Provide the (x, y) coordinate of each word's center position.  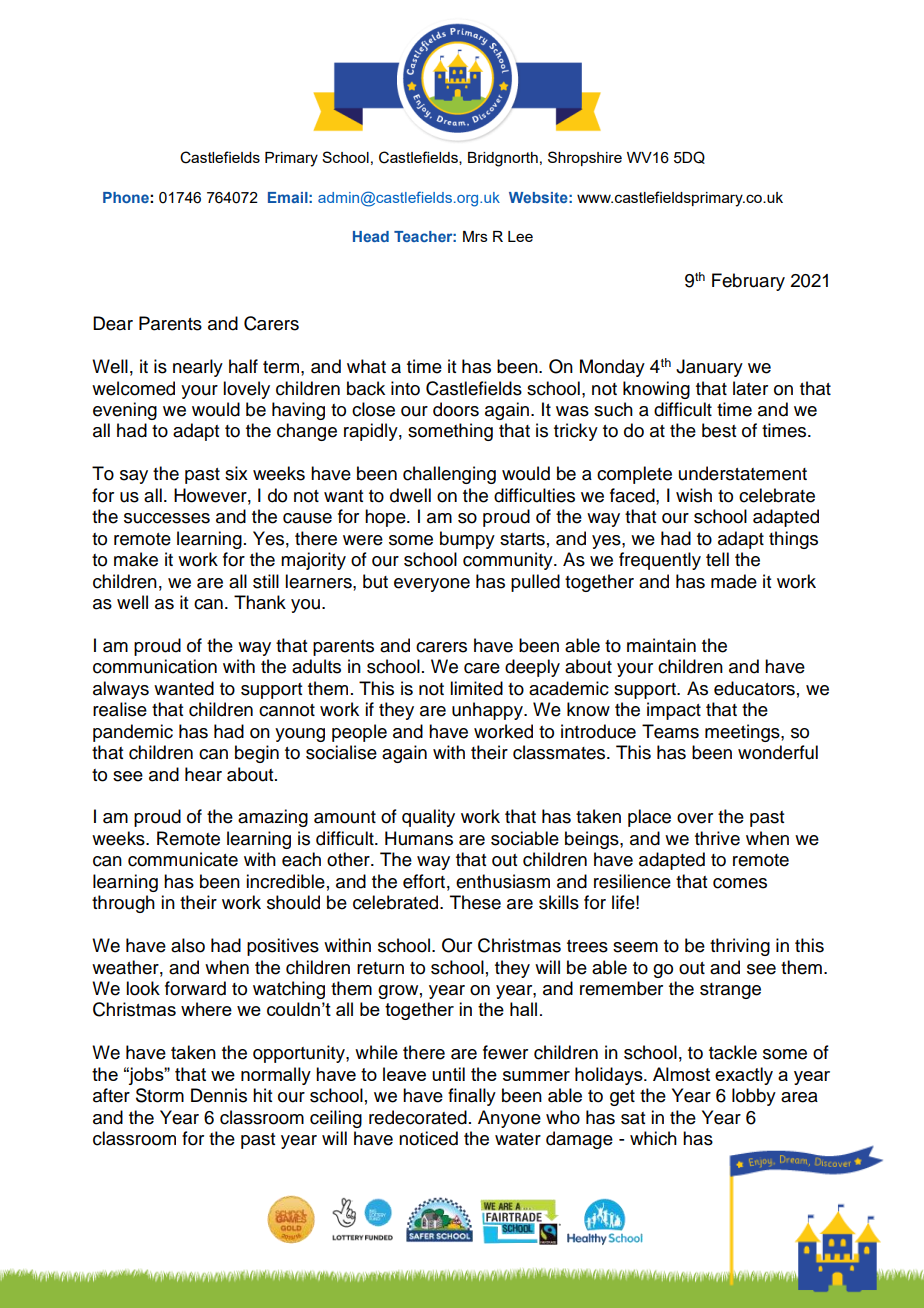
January (709, 368)
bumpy (467, 540)
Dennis (219, 1095)
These (475, 902)
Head (371, 236)
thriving (740, 947)
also (188, 945)
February (748, 282)
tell (717, 559)
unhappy (488, 711)
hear (203, 774)
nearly (198, 368)
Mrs (475, 236)
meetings (743, 733)
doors (456, 409)
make (136, 559)
